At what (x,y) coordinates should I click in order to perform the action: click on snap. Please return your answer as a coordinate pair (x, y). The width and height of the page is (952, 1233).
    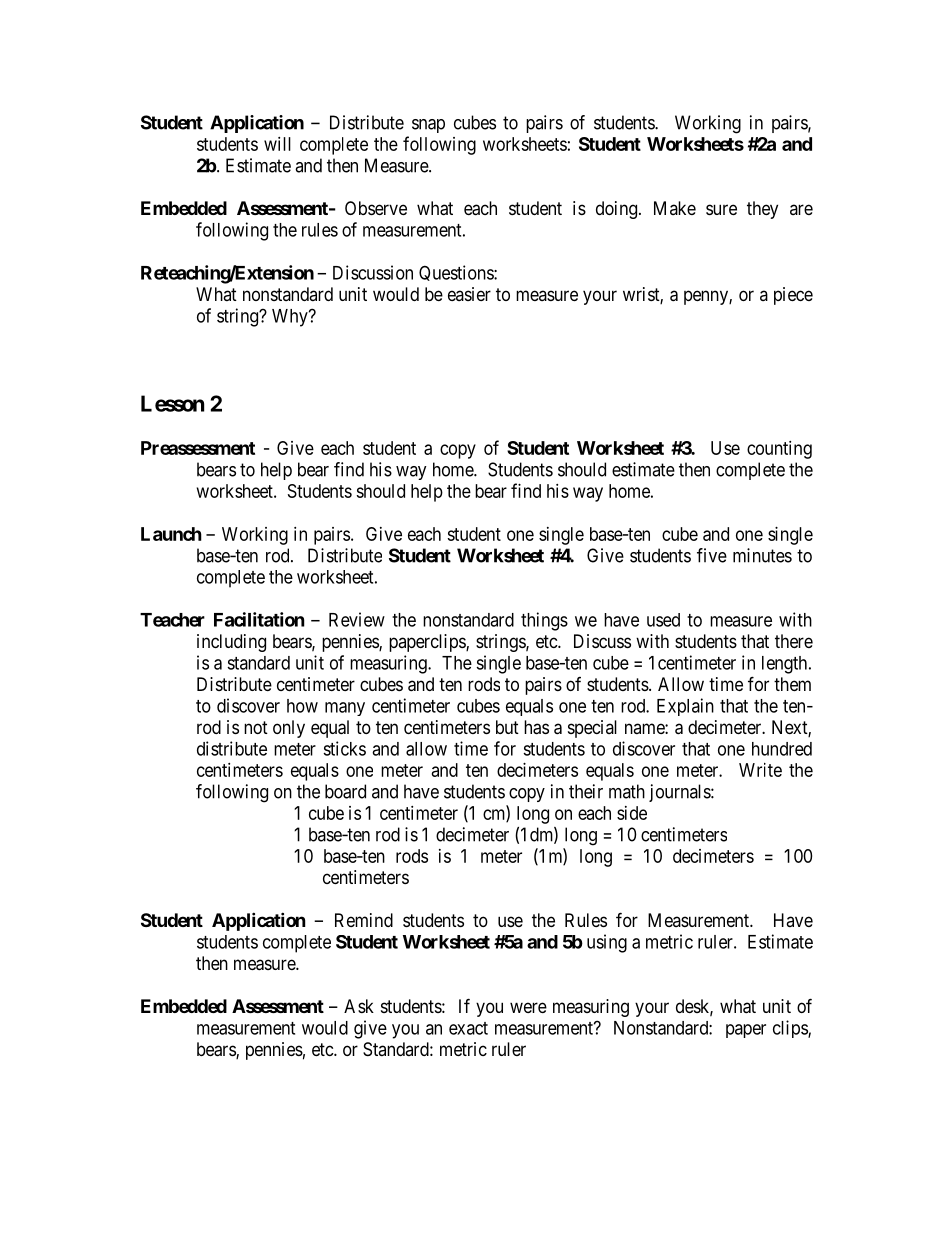
    Looking at the image, I should click on (428, 126).
